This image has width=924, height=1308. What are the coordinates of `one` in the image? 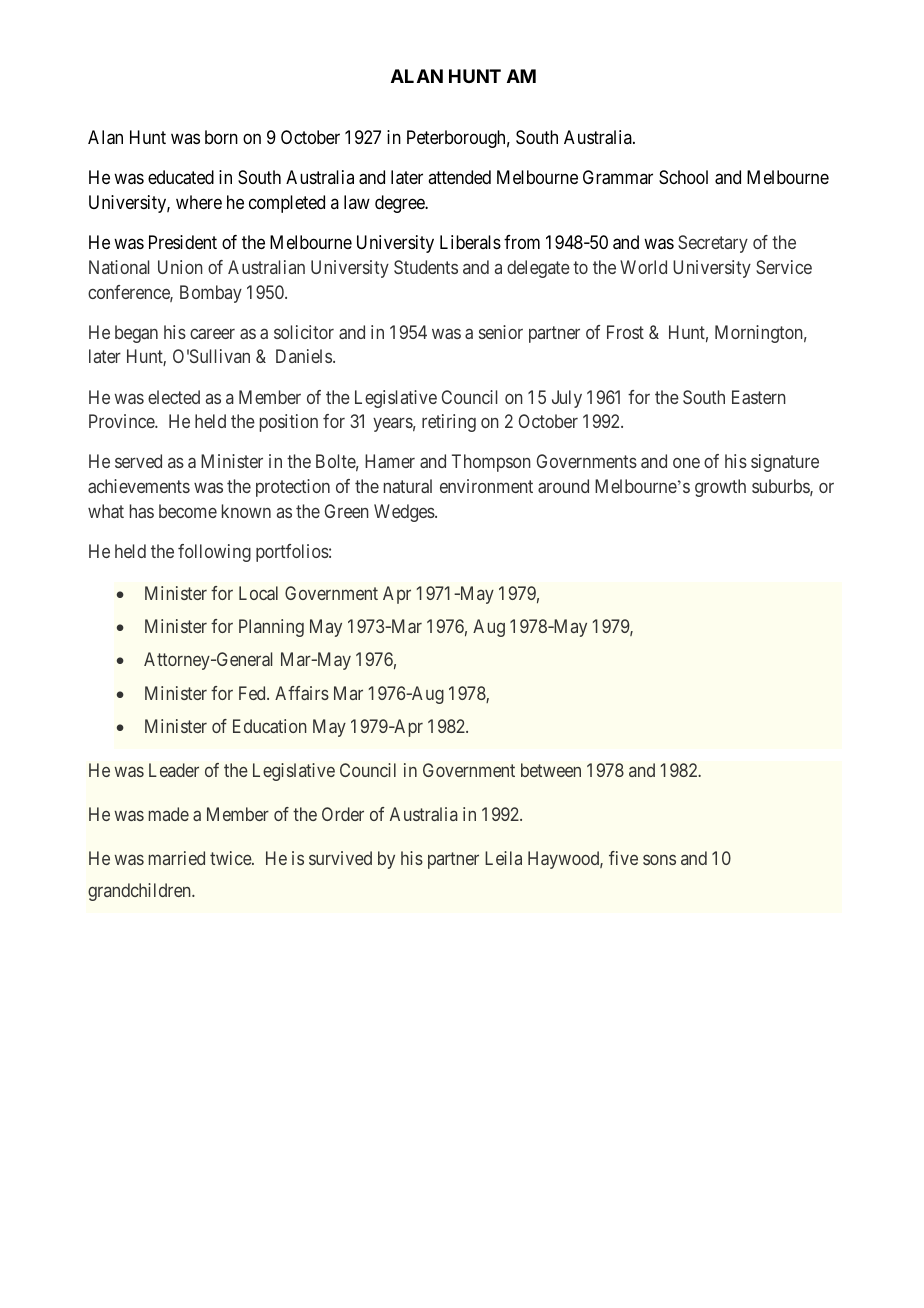 It's located at (686, 463).
